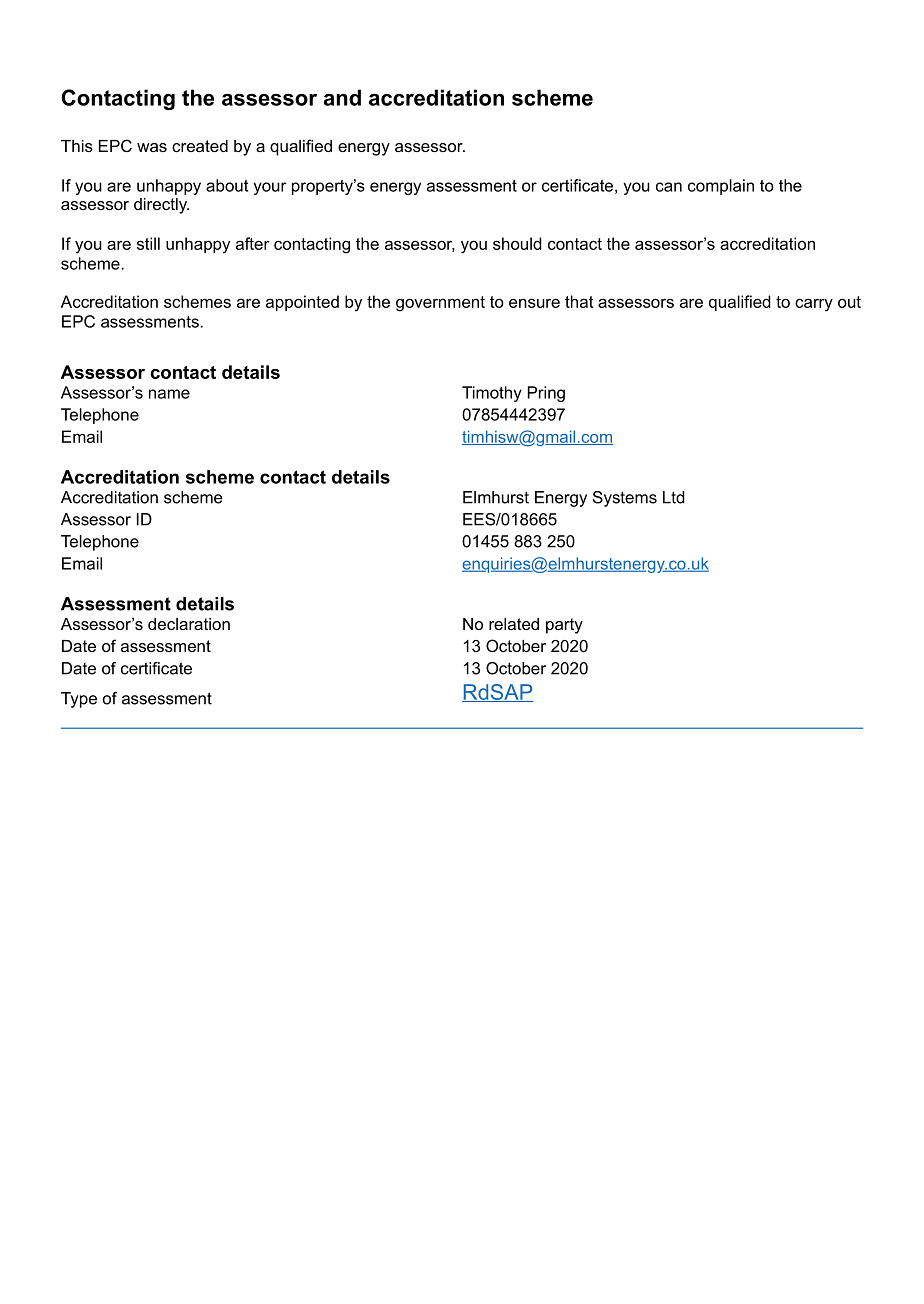 This screenshot has width=924, height=1304. Describe the element at coordinates (152, 147) in the screenshot. I see `was` at that location.
